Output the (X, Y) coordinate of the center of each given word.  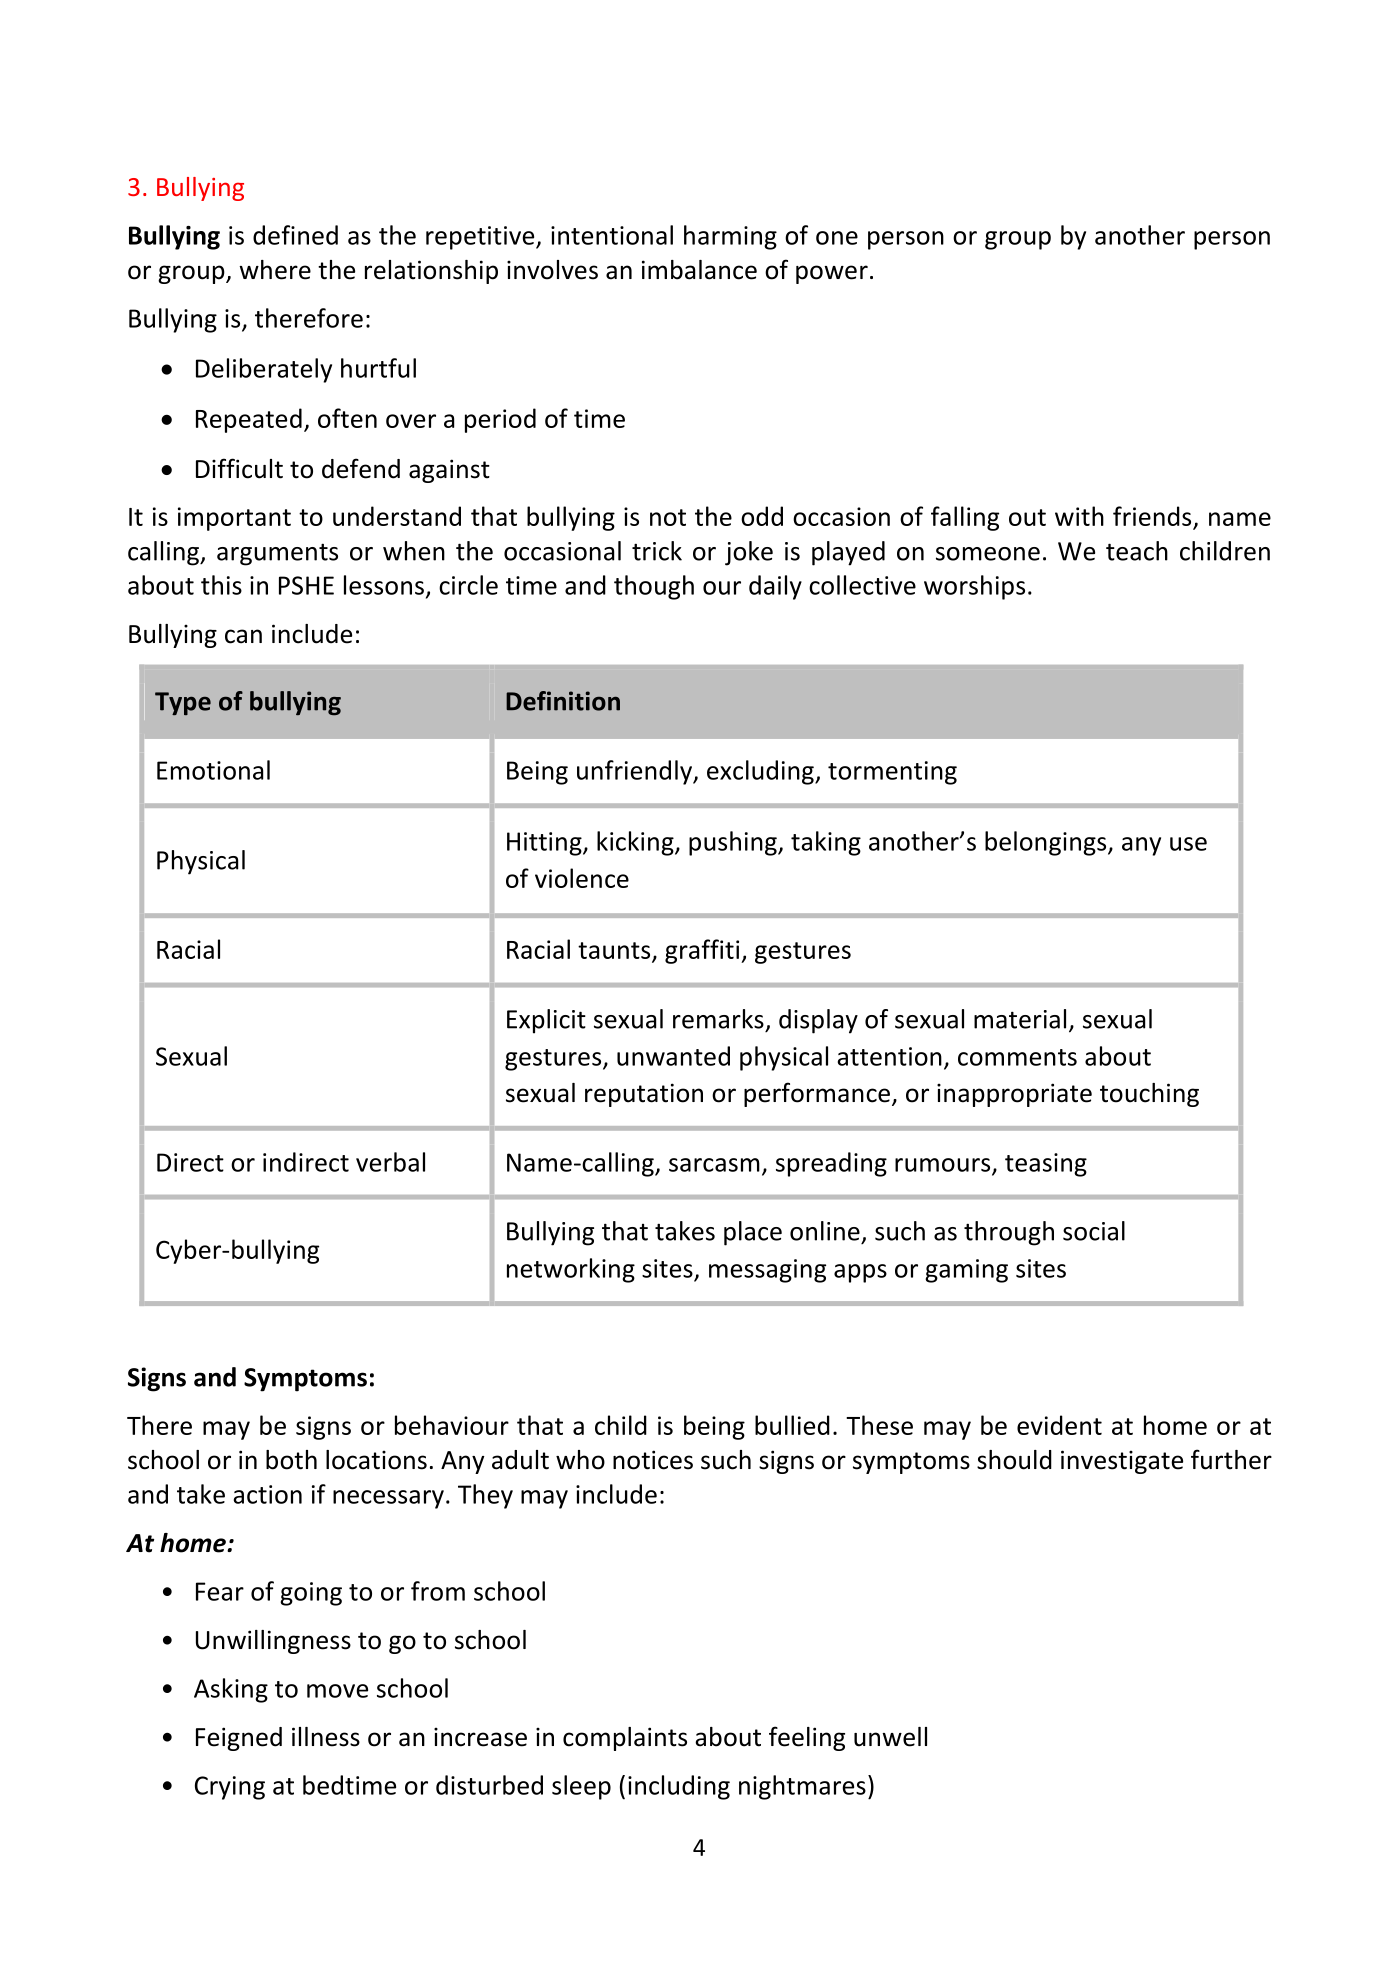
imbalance (699, 270)
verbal (390, 1162)
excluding (761, 772)
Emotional (213, 770)
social (1094, 1231)
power (832, 274)
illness (326, 1737)
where (275, 270)
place (753, 1233)
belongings (1047, 843)
